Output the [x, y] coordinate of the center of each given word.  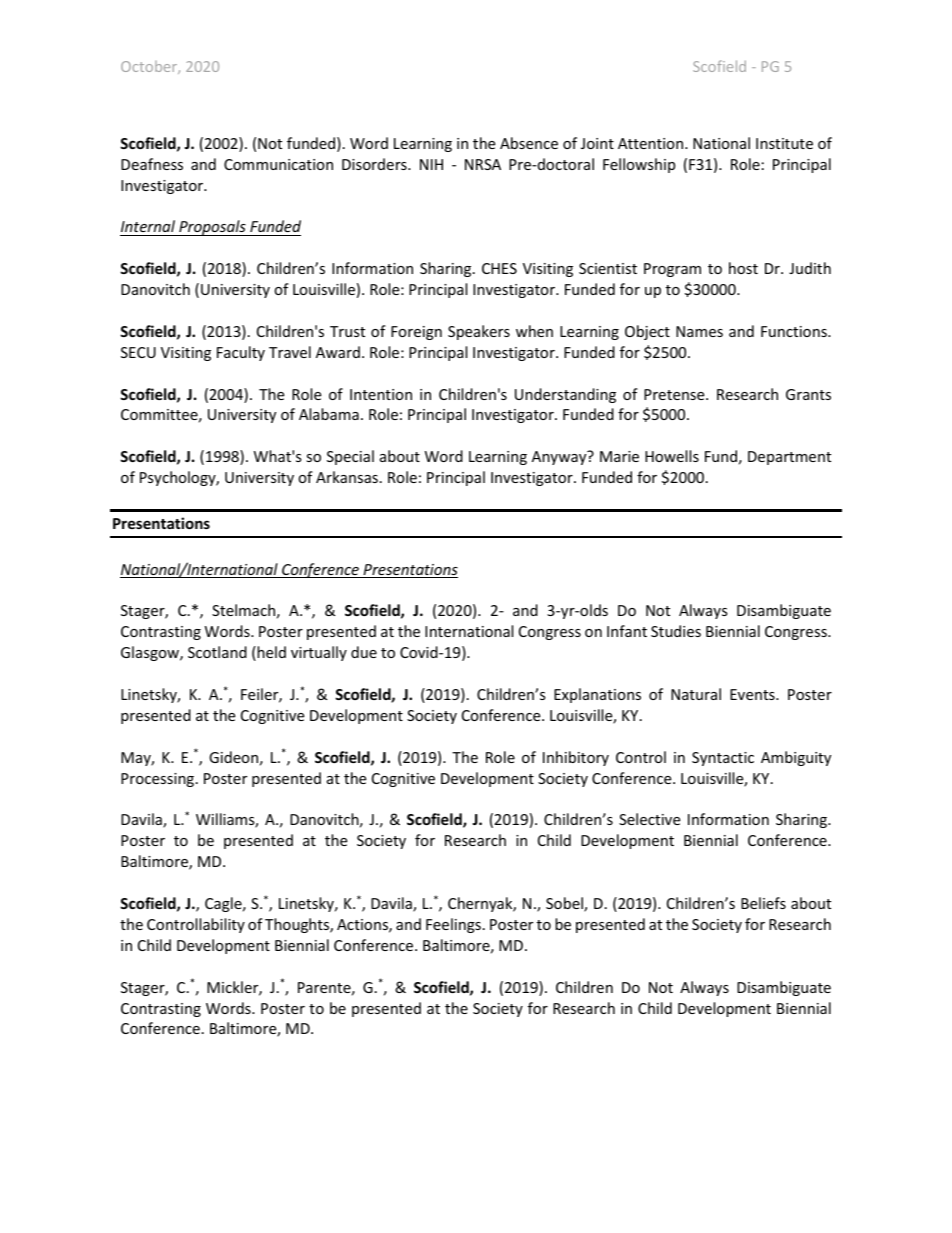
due [364, 652]
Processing [159, 780]
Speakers [479, 332]
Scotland [217, 652]
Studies [676, 631]
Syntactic [723, 759]
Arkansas [347, 477]
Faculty [241, 353]
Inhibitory [576, 758]
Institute [784, 143]
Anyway [560, 457]
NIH [431, 164]
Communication [278, 164]
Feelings [453, 925]
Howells [672, 456]
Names [699, 331]
